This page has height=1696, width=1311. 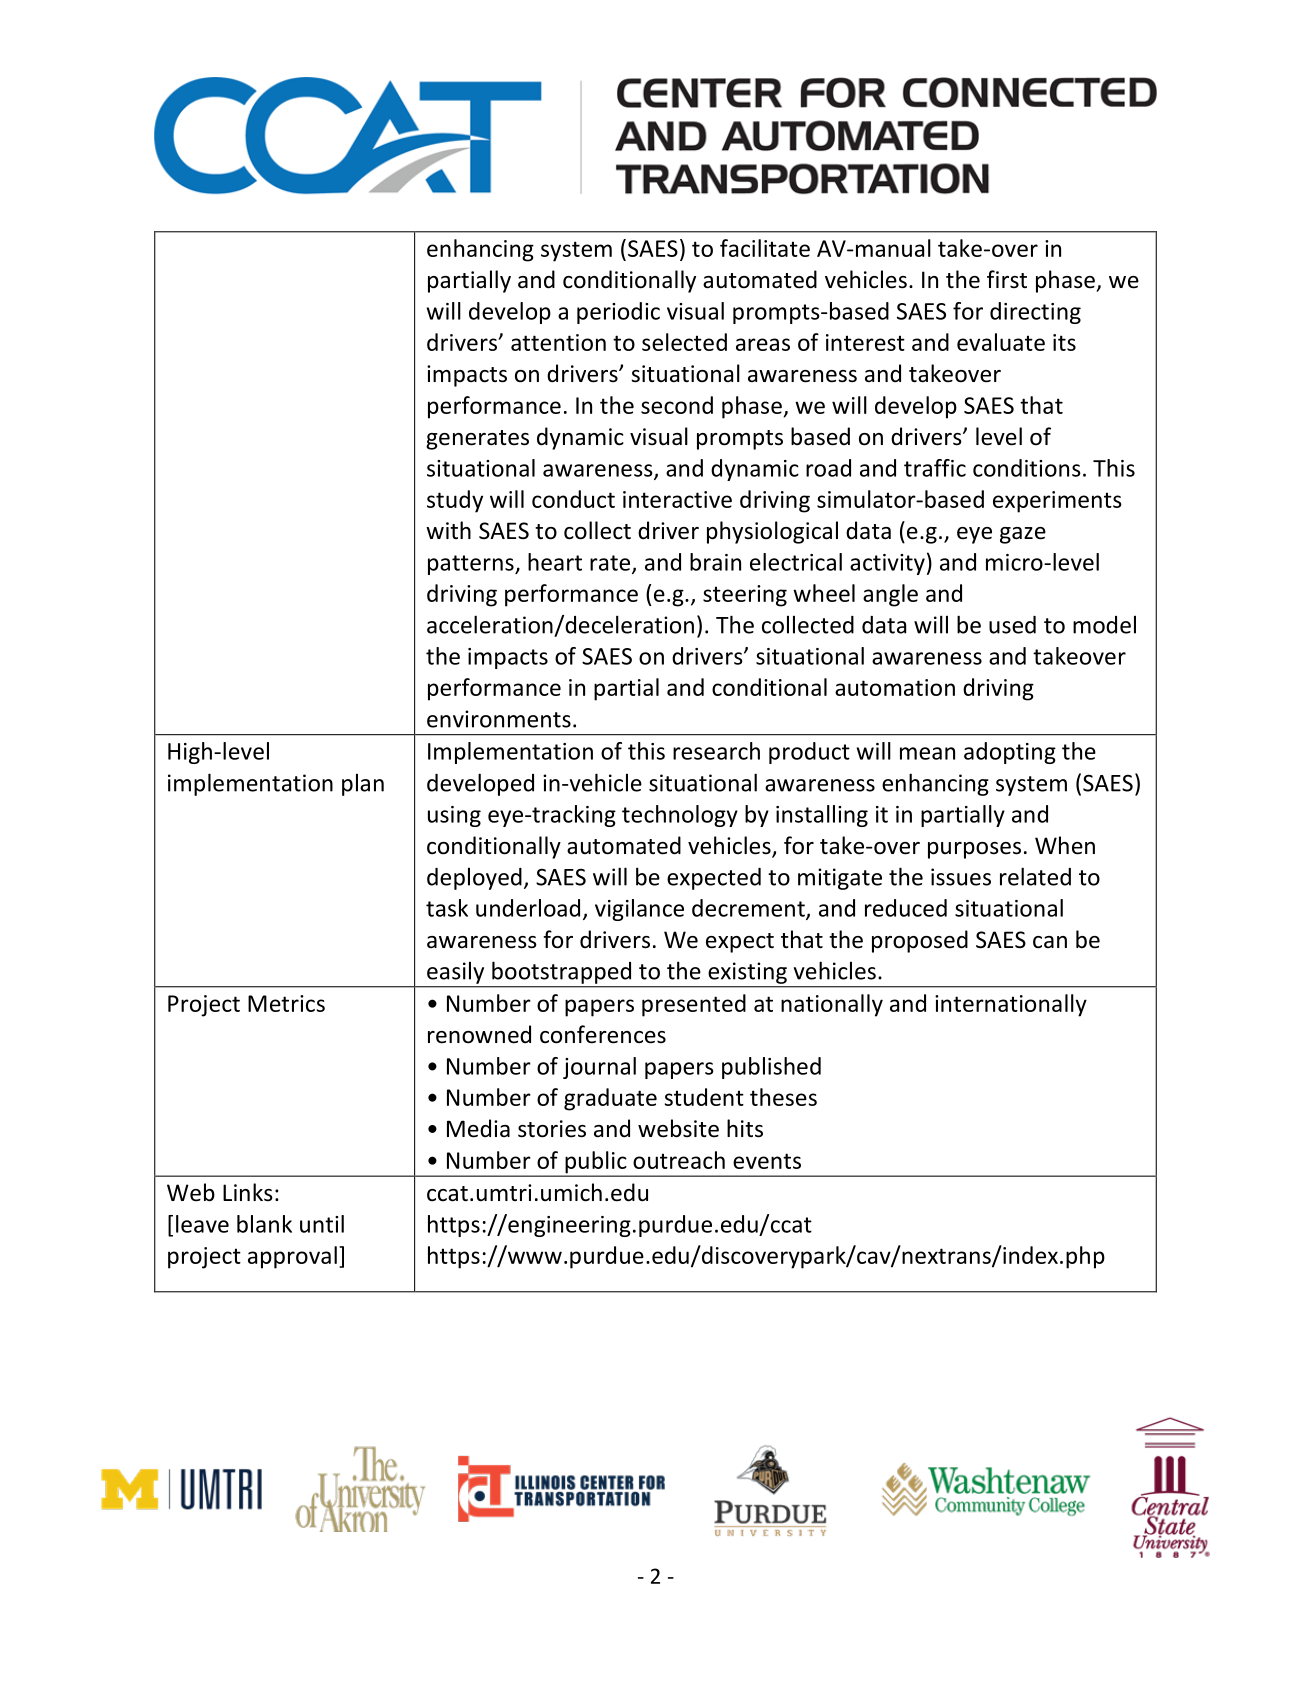 I want to click on vigilance, so click(x=639, y=910).
